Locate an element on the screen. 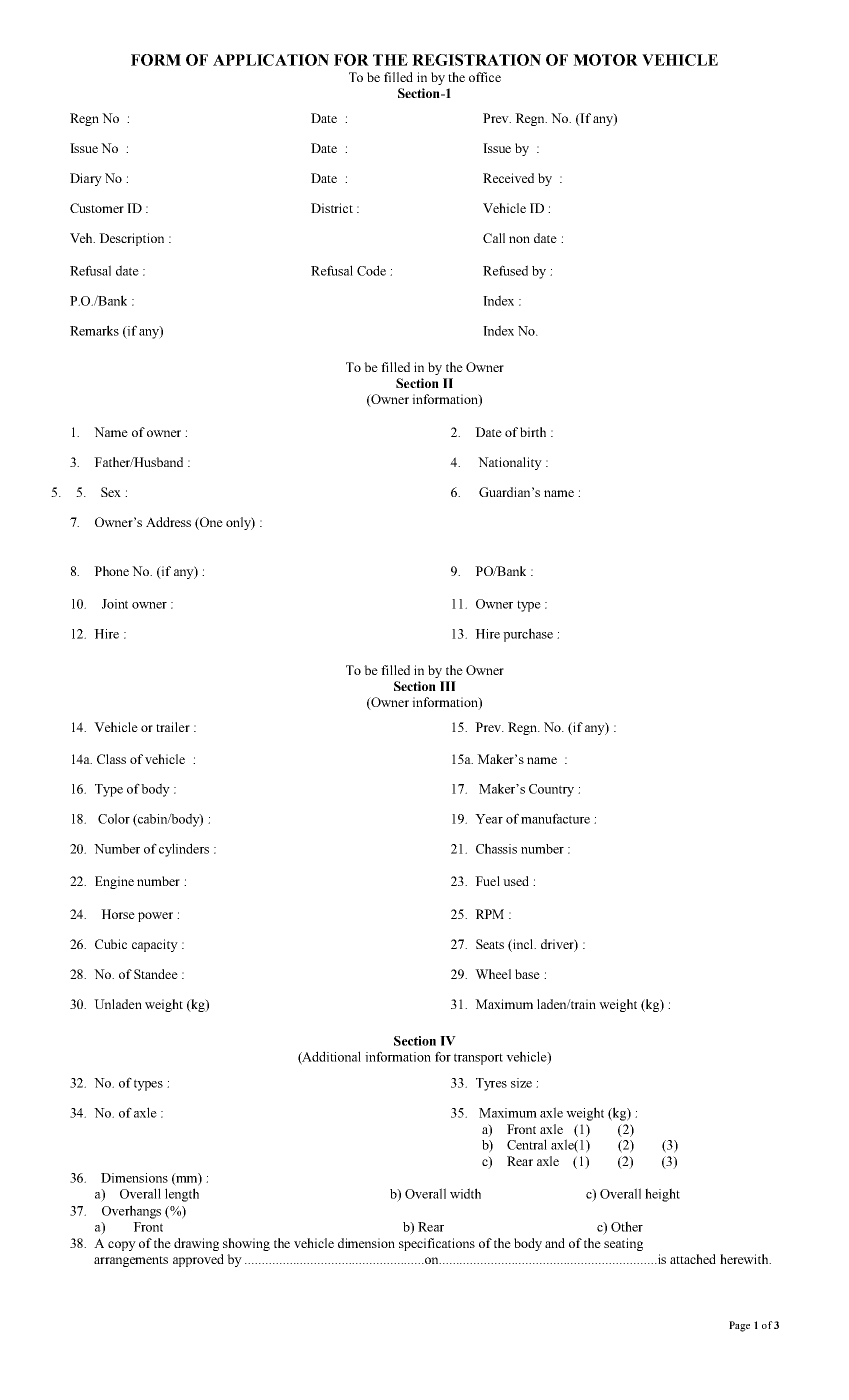 The height and width of the screenshot is (1400, 849). APPLICATION is located at coordinates (271, 60).
